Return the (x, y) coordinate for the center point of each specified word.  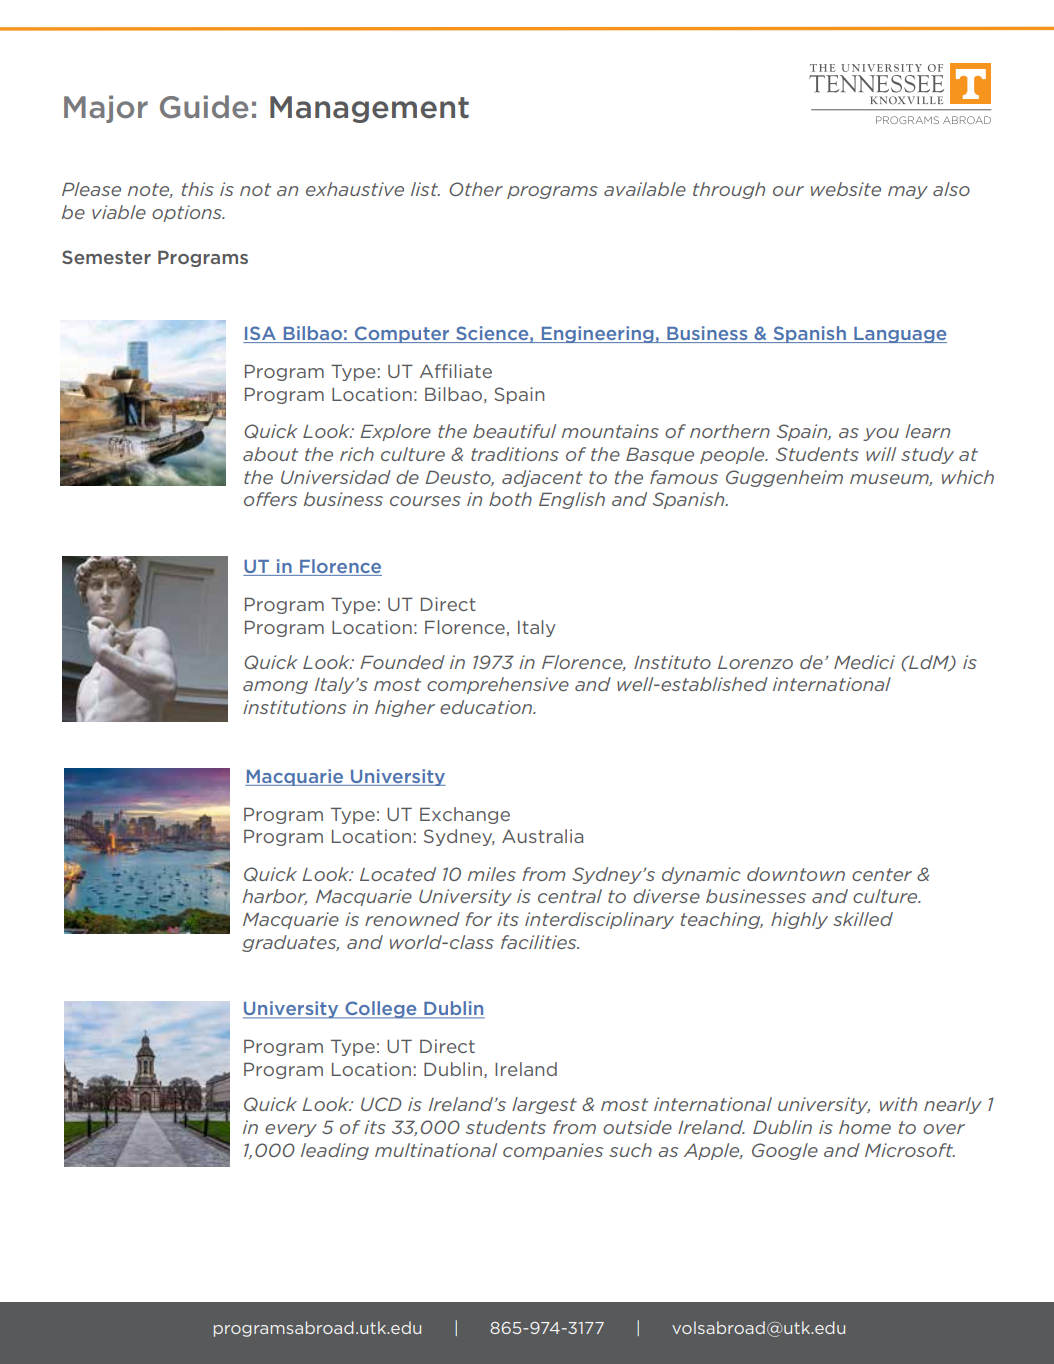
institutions (294, 707)
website (846, 189)
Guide (204, 107)
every (291, 1130)
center (882, 874)
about (270, 454)
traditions (515, 454)
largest (544, 1105)
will (881, 454)
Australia (542, 836)
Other (476, 189)
